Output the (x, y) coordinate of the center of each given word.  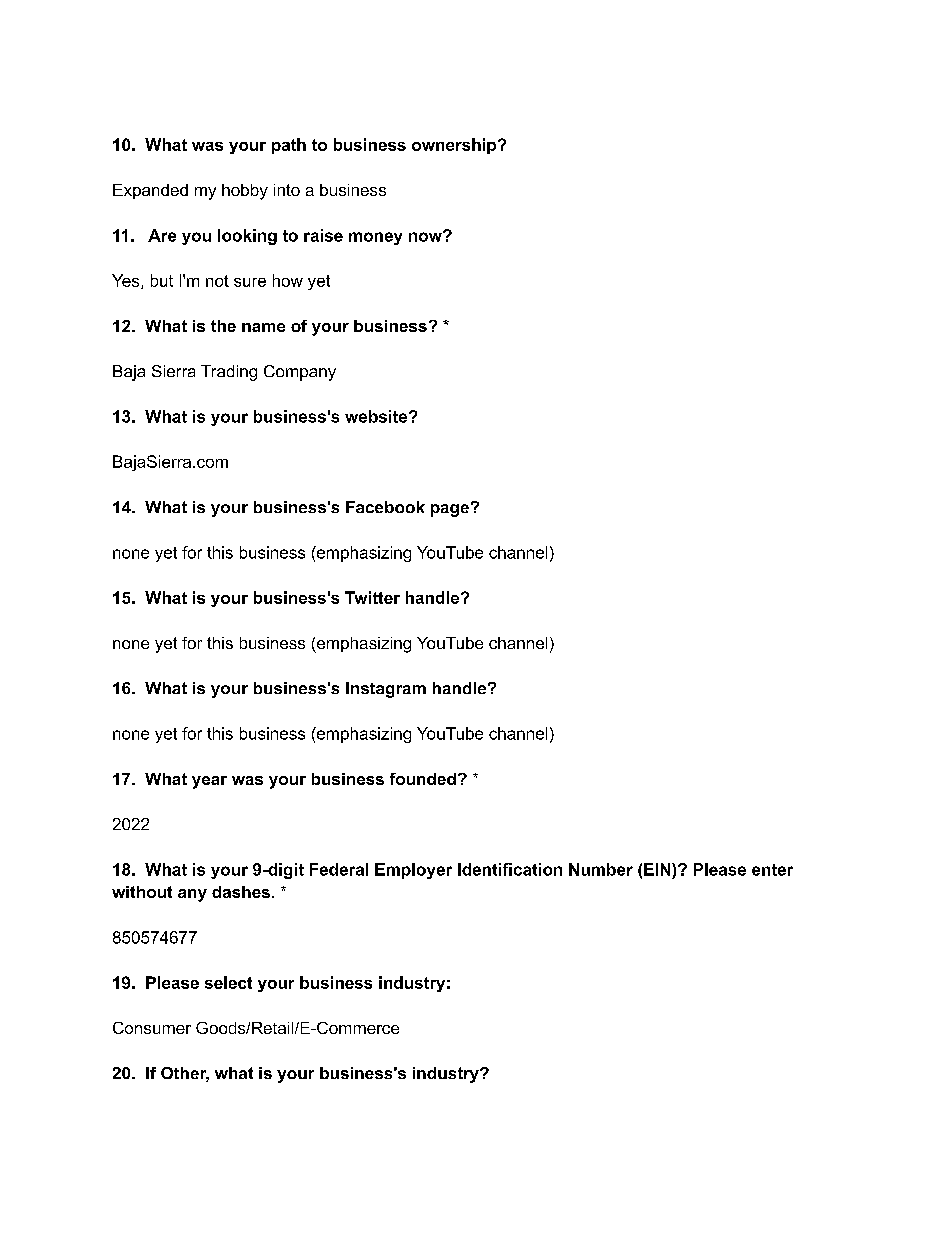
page (450, 510)
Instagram (386, 690)
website (377, 416)
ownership (455, 146)
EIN (658, 869)
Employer (413, 871)
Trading (229, 373)
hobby (245, 192)
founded (423, 779)
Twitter (372, 597)
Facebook (385, 507)
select (228, 982)
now (426, 236)
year (209, 782)
